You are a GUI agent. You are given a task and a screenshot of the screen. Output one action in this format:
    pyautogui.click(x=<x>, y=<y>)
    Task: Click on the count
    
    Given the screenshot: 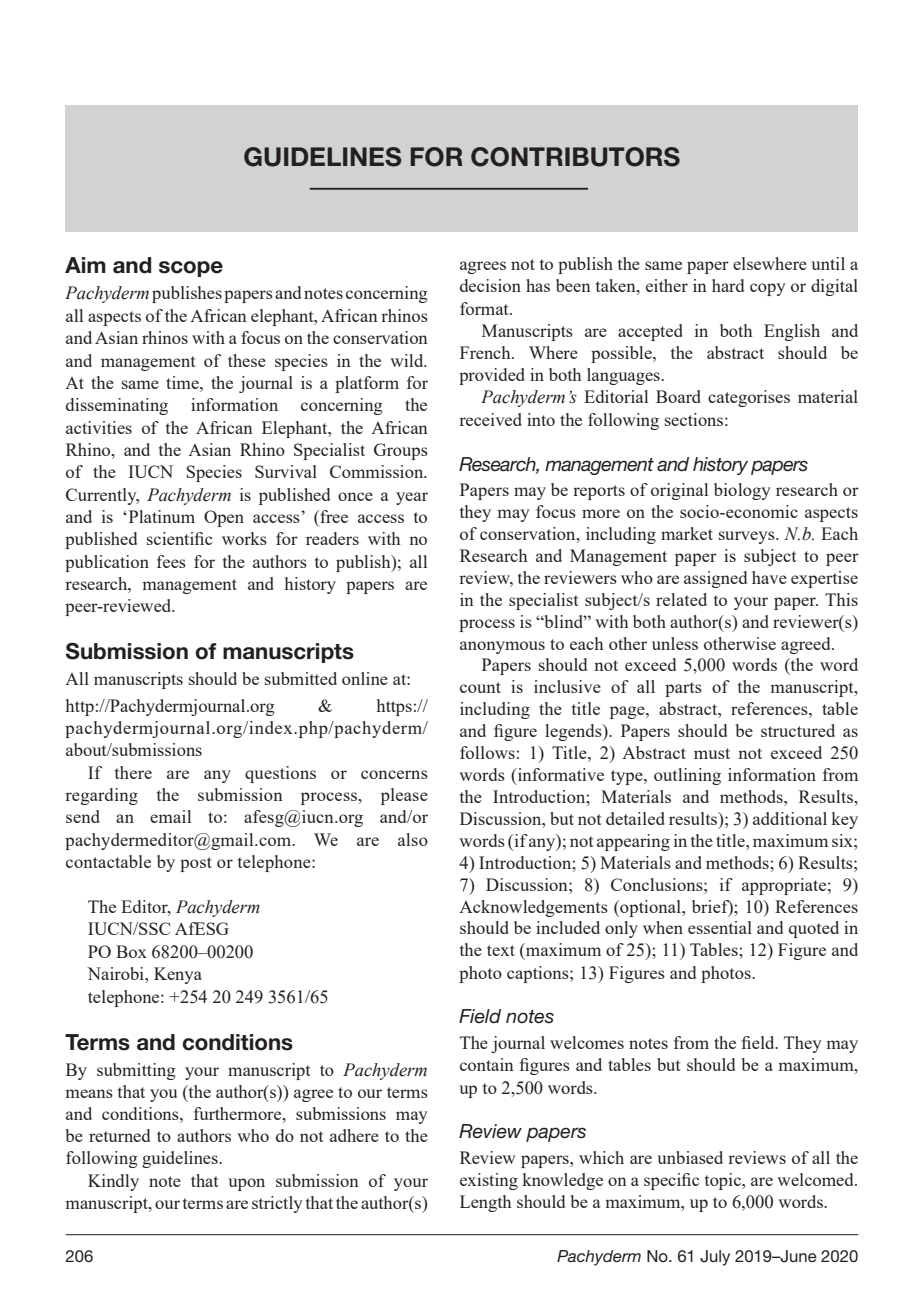 What is the action you would take?
    pyautogui.click(x=480, y=687)
